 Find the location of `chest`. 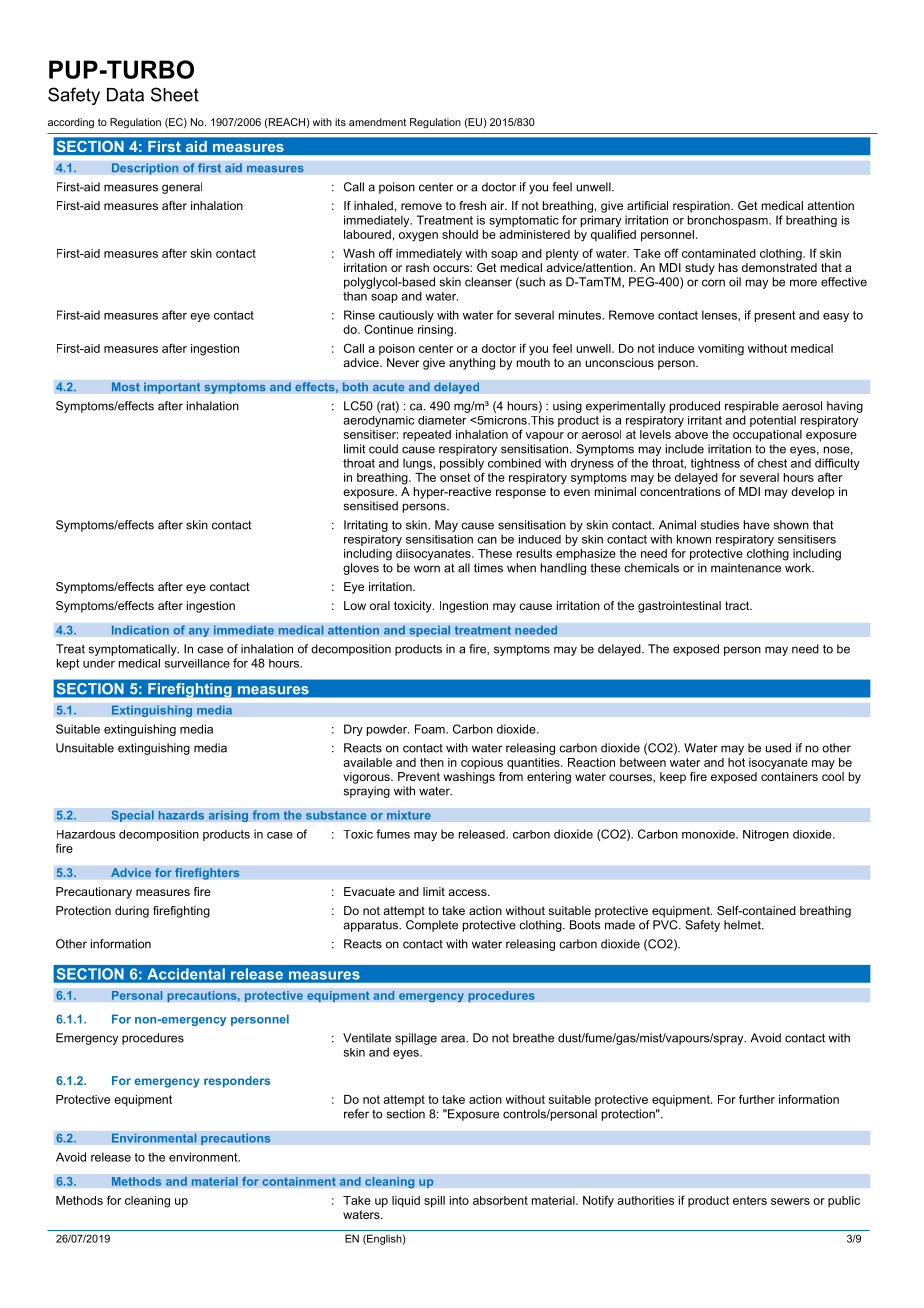

chest is located at coordinates (772, 463).
